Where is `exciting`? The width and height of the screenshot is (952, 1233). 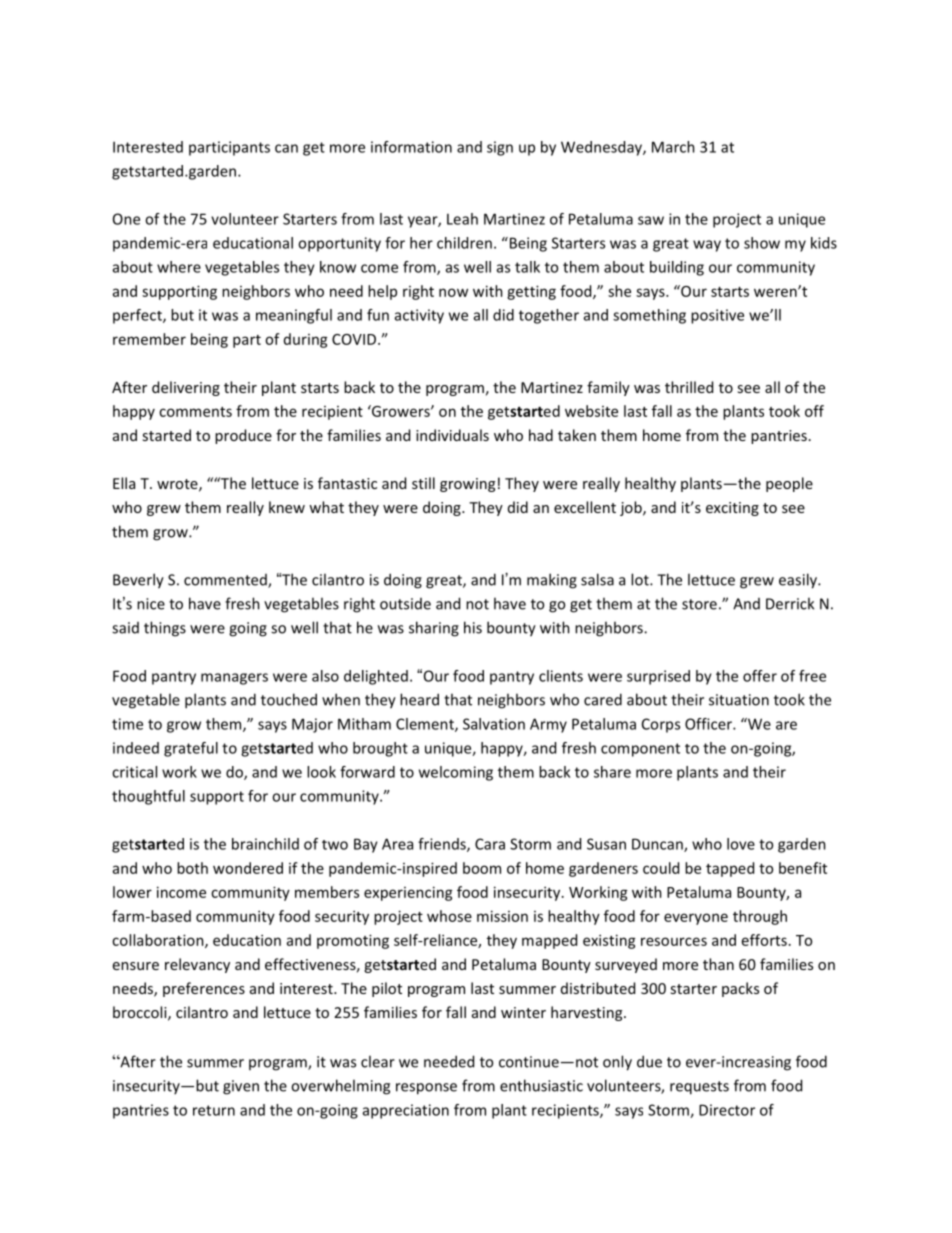
exciting is located at coordinates (732, 509).
